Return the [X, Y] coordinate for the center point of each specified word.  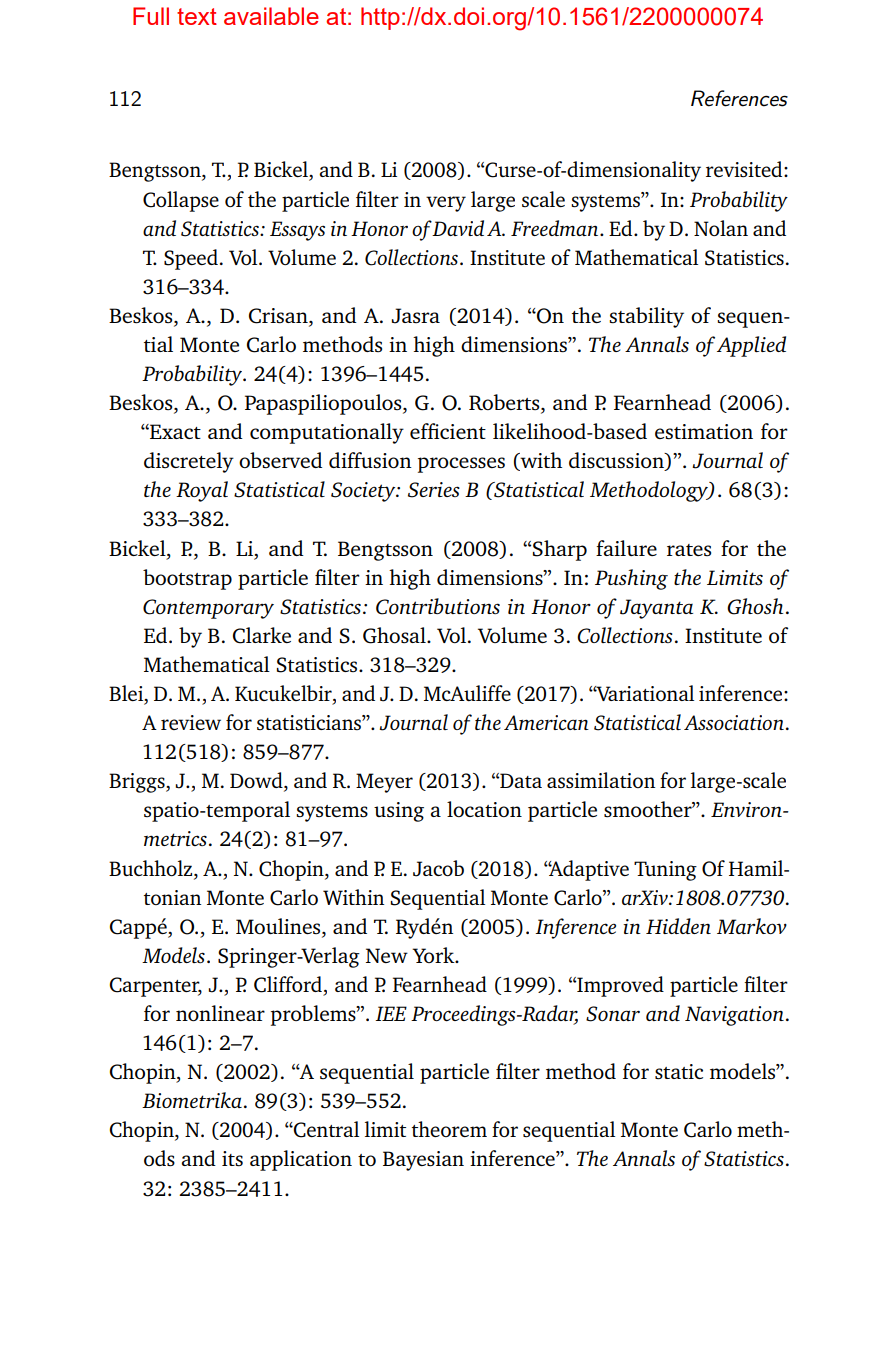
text [197, 16]
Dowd [257, 781]
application [301, 1160]
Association [734, 722]
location [484, 809]
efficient [448, 431]
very [446, 204]
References [739, 98]
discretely [189, 462]
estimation [704, 431]
